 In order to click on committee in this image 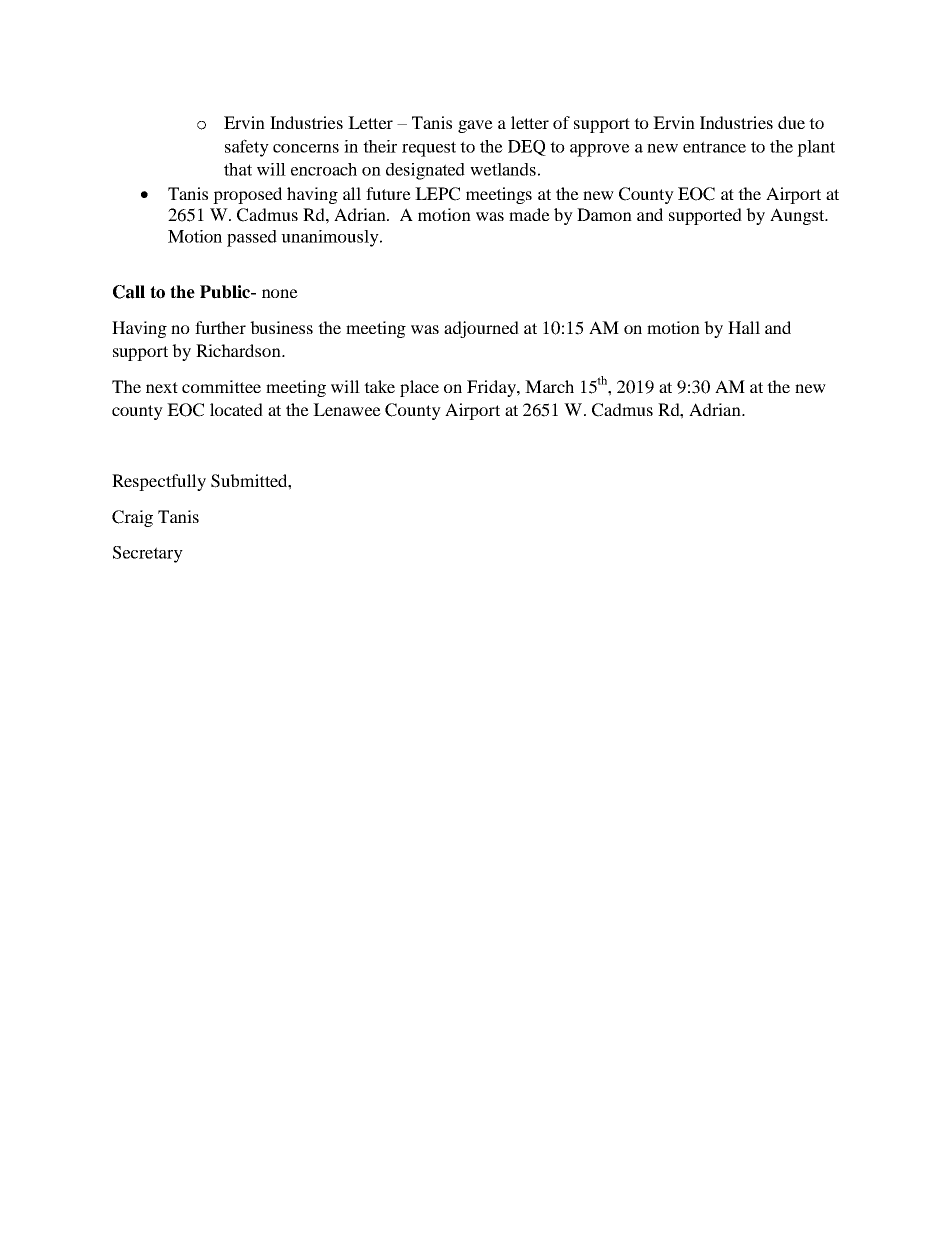, I will do `click(221, 386)`.
